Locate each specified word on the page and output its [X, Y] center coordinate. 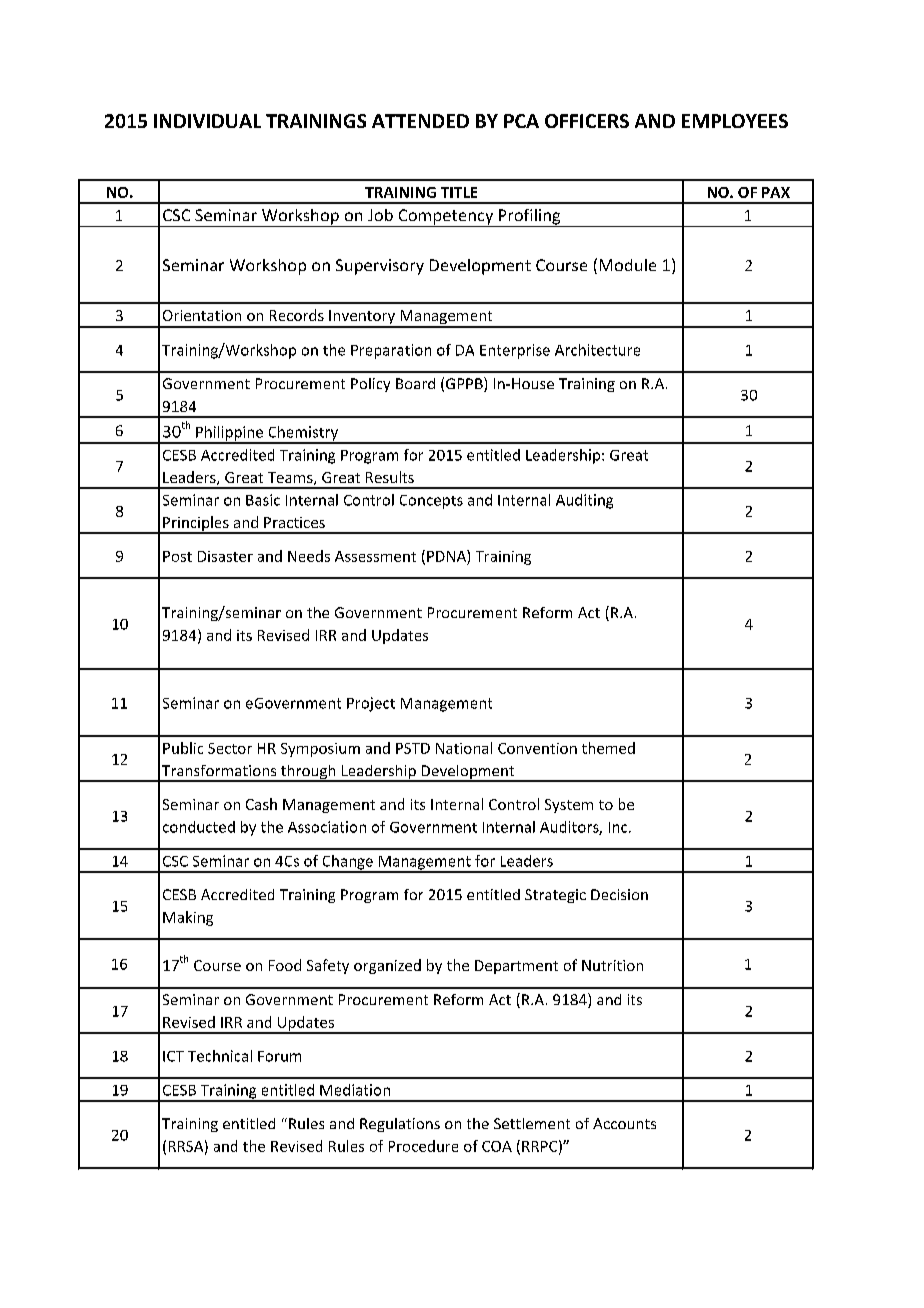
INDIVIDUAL [207, 121]
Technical [220, 1056]
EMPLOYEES [735, 121]
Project [371, 704]
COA [497, 1146]
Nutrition [612, 965]
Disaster [225, 556]
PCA [521, 121]
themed [608, 748]
